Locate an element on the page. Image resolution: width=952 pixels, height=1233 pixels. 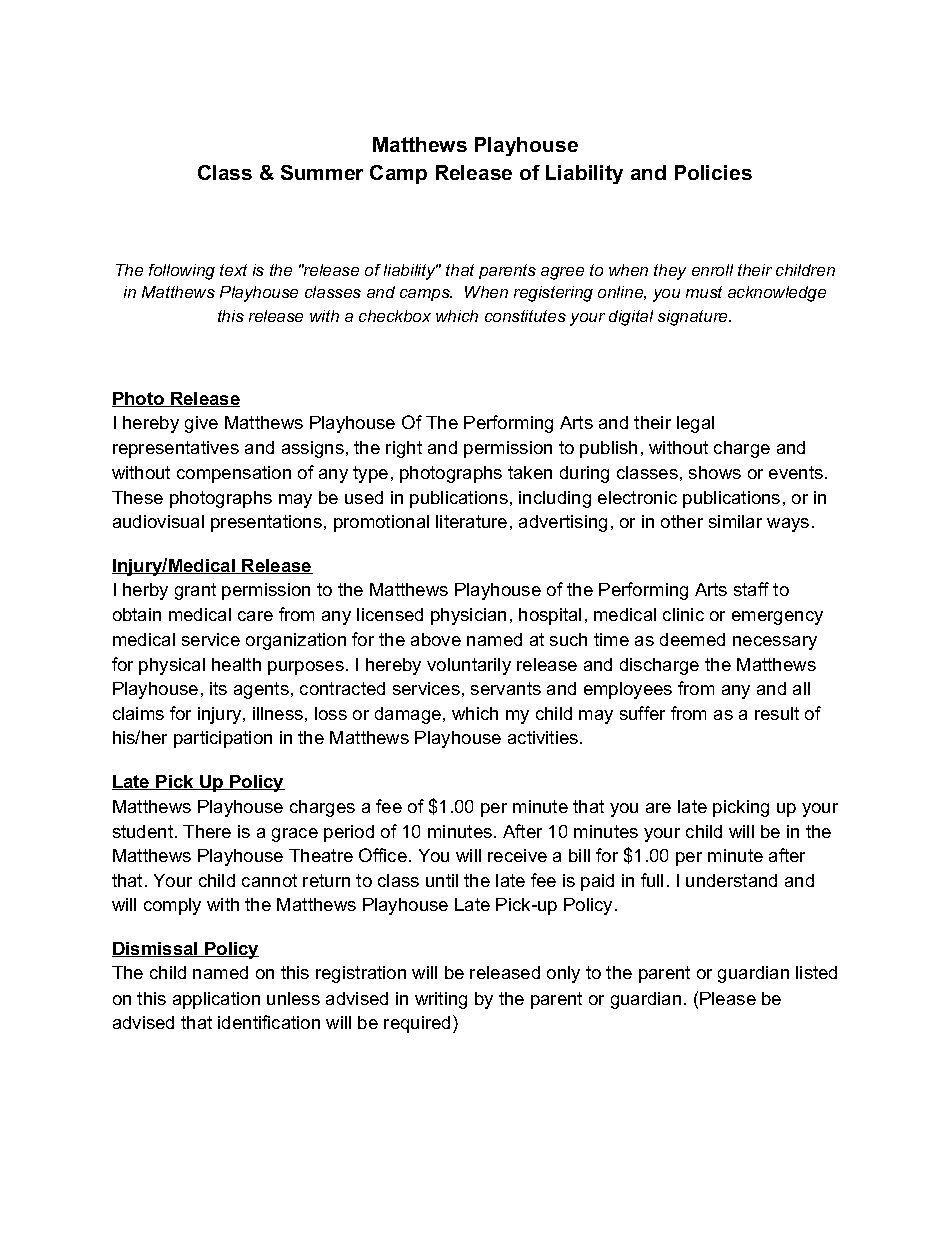
physician is located at coordinates (468, 616).
